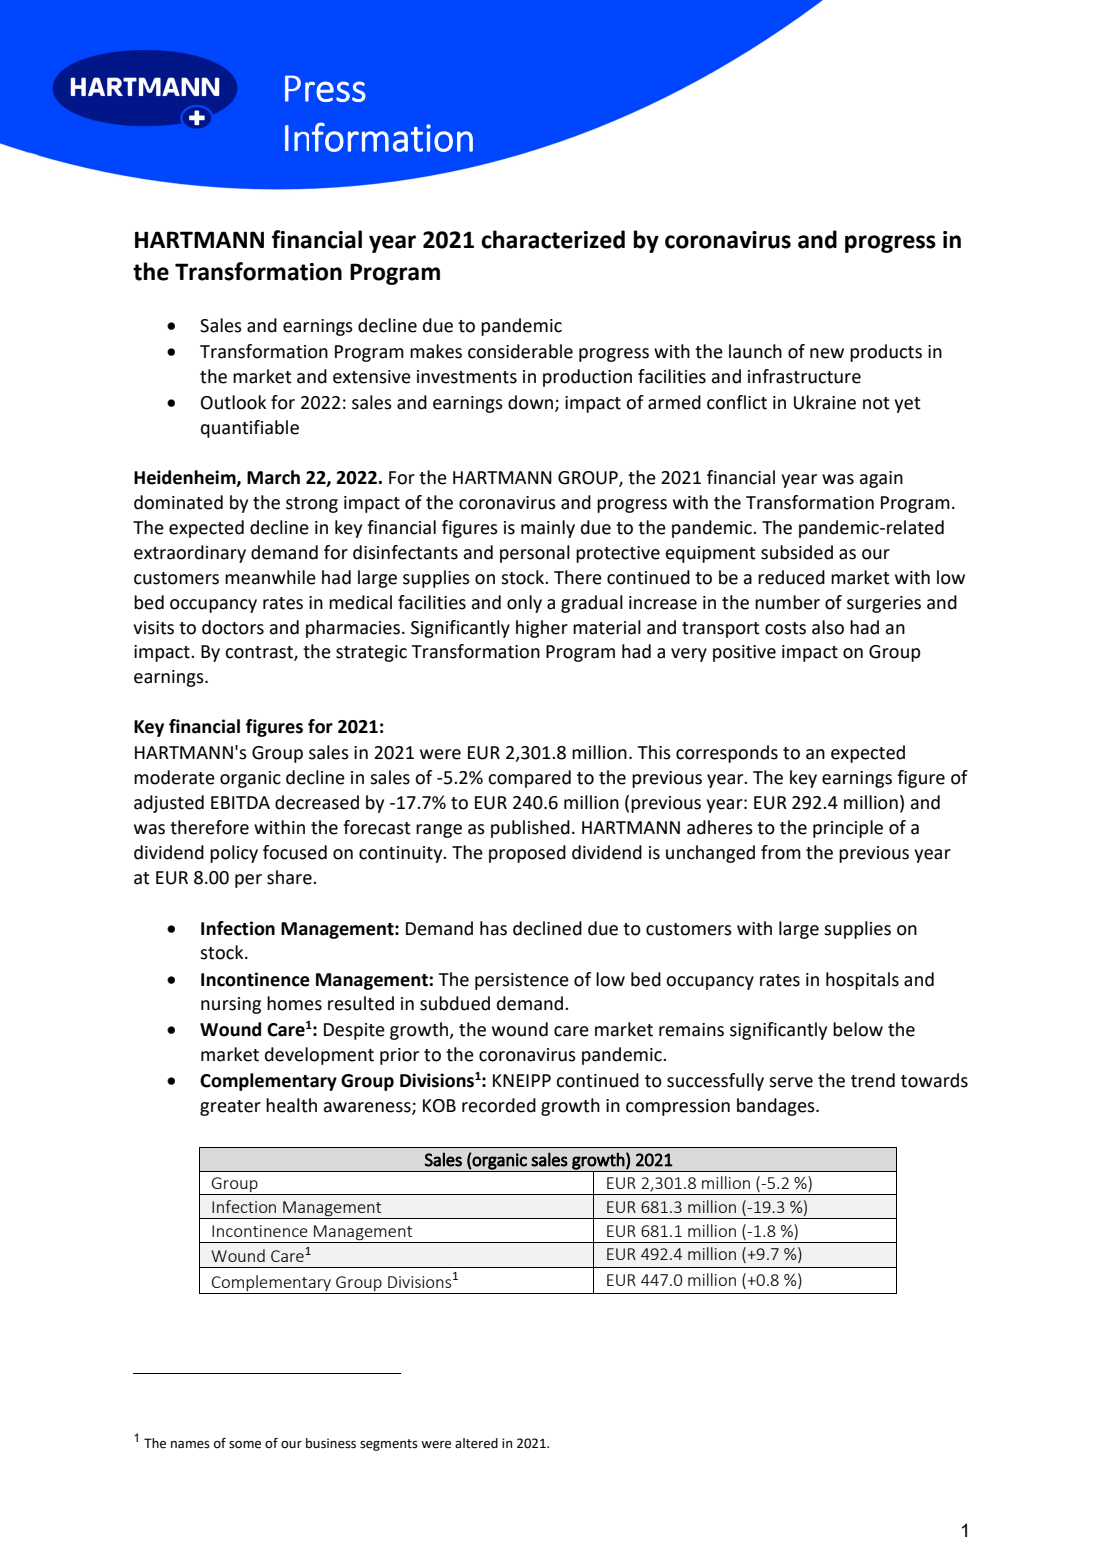 This document has height=1562, width=1104. What do you see at coordinates (270, 577) in the document?
I see `meanwhile` at bounding box center [270, 577].
